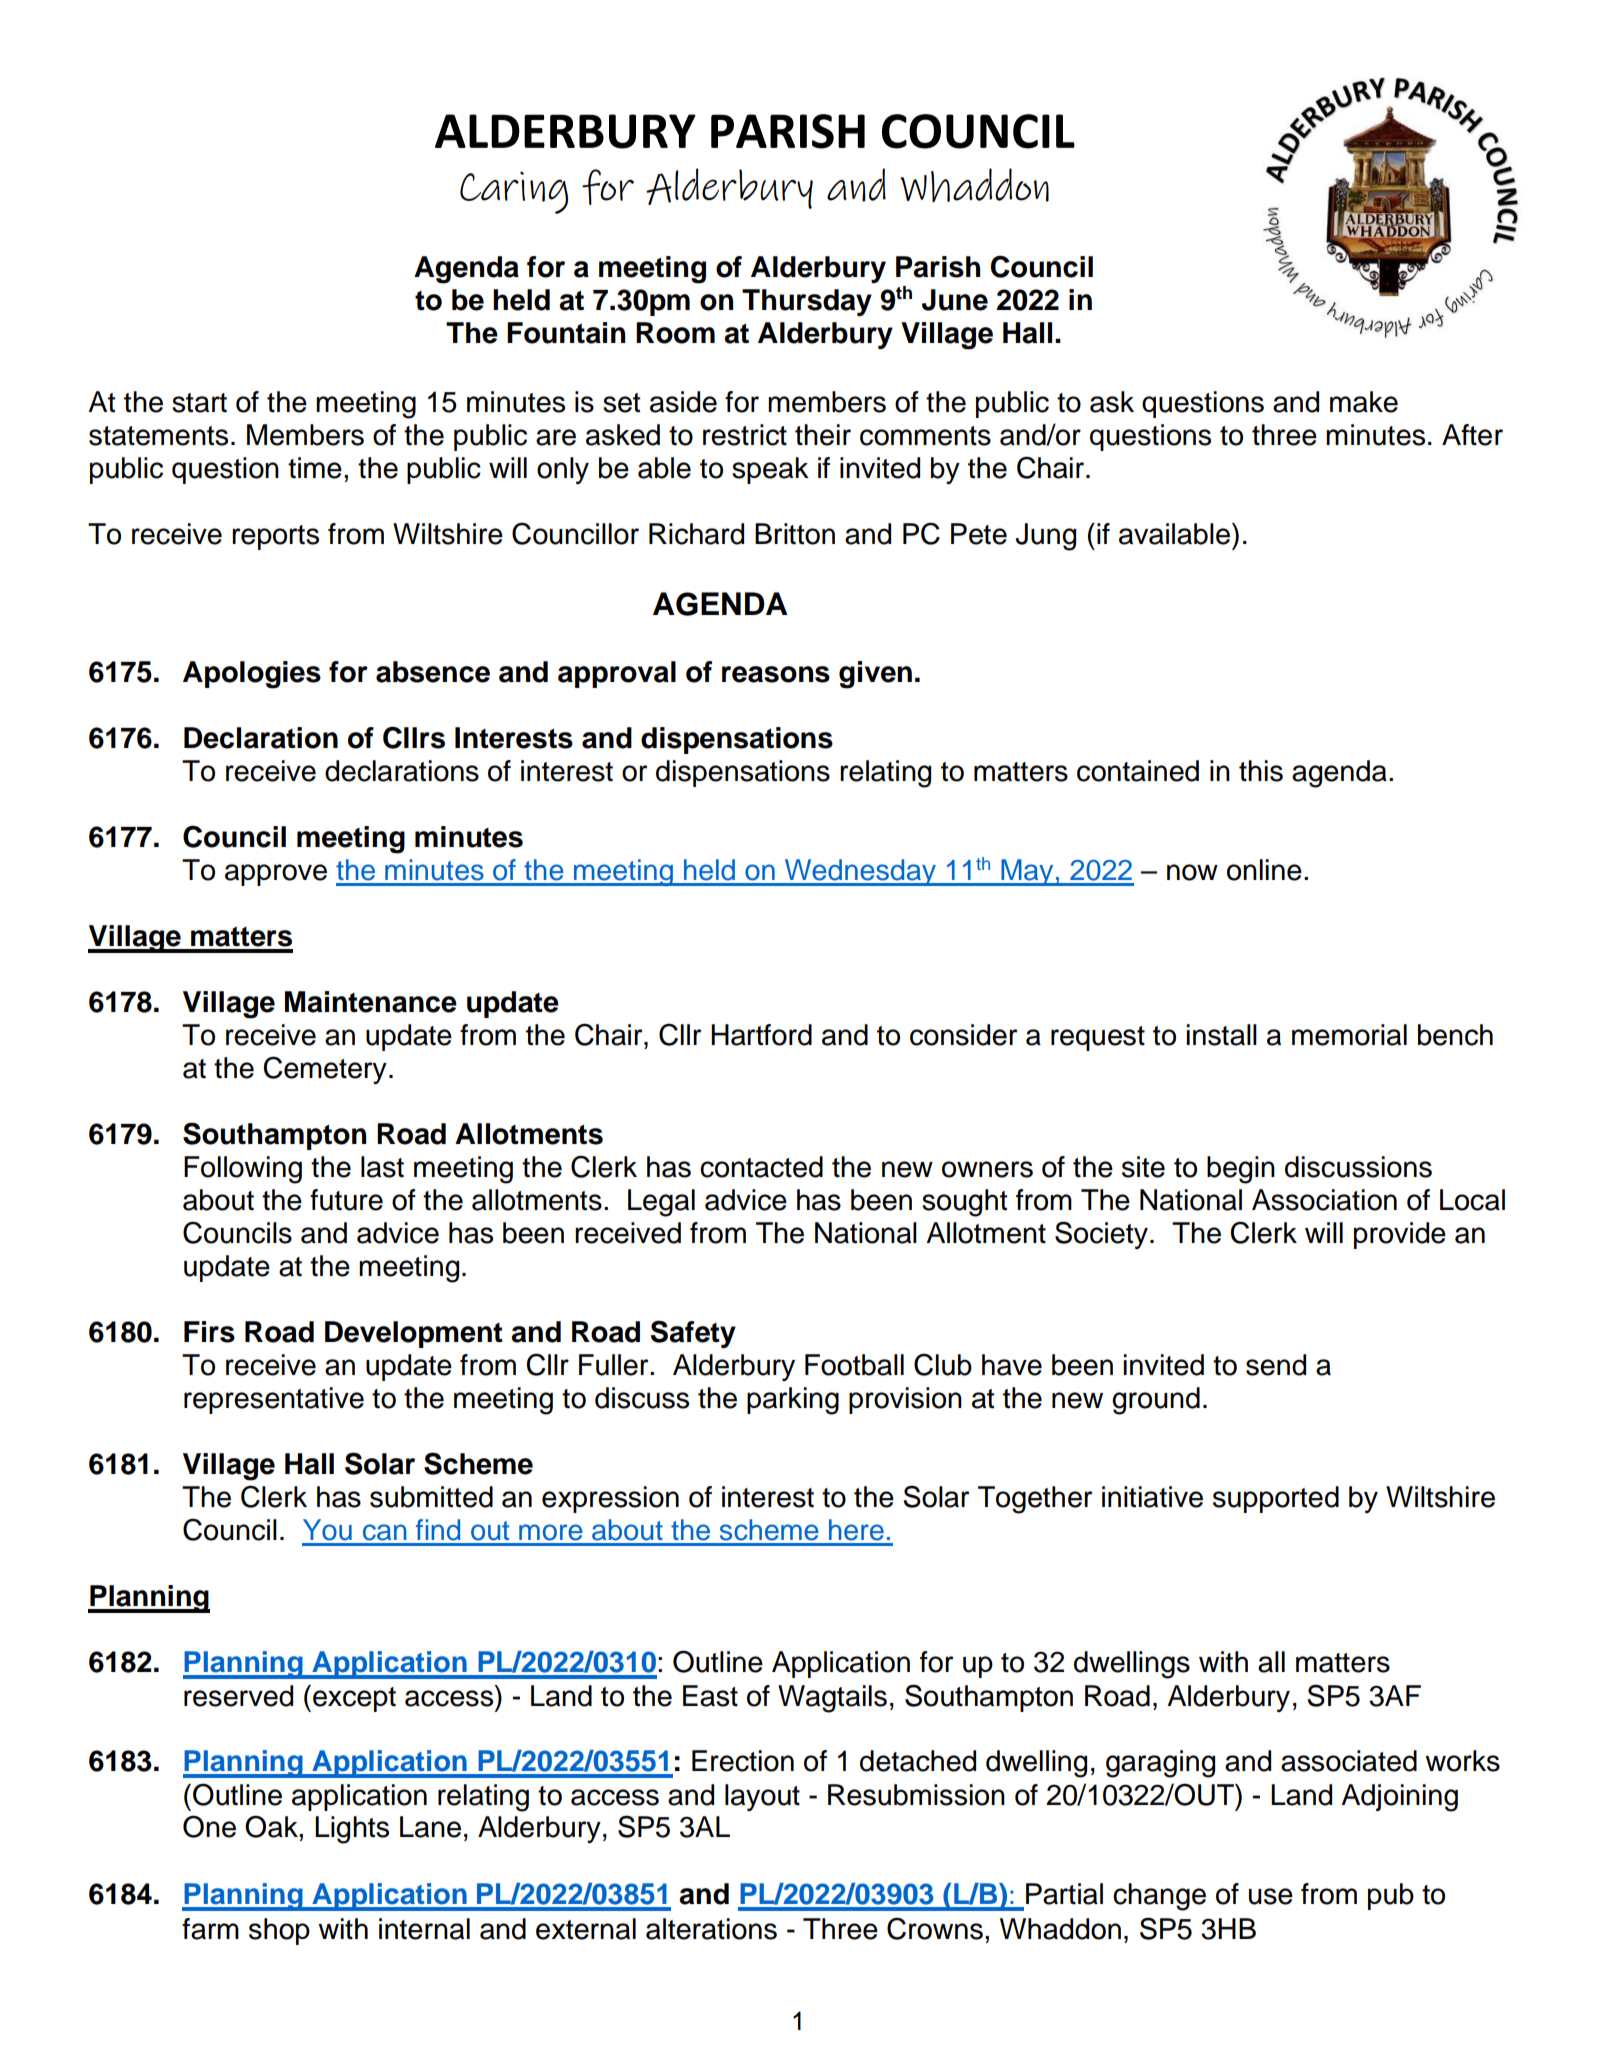 Image resolution: width=1597 pixels, height=2067 pixels. Describe the element at coordinates (414, 1334) in the document. I see `Development` at that location.
